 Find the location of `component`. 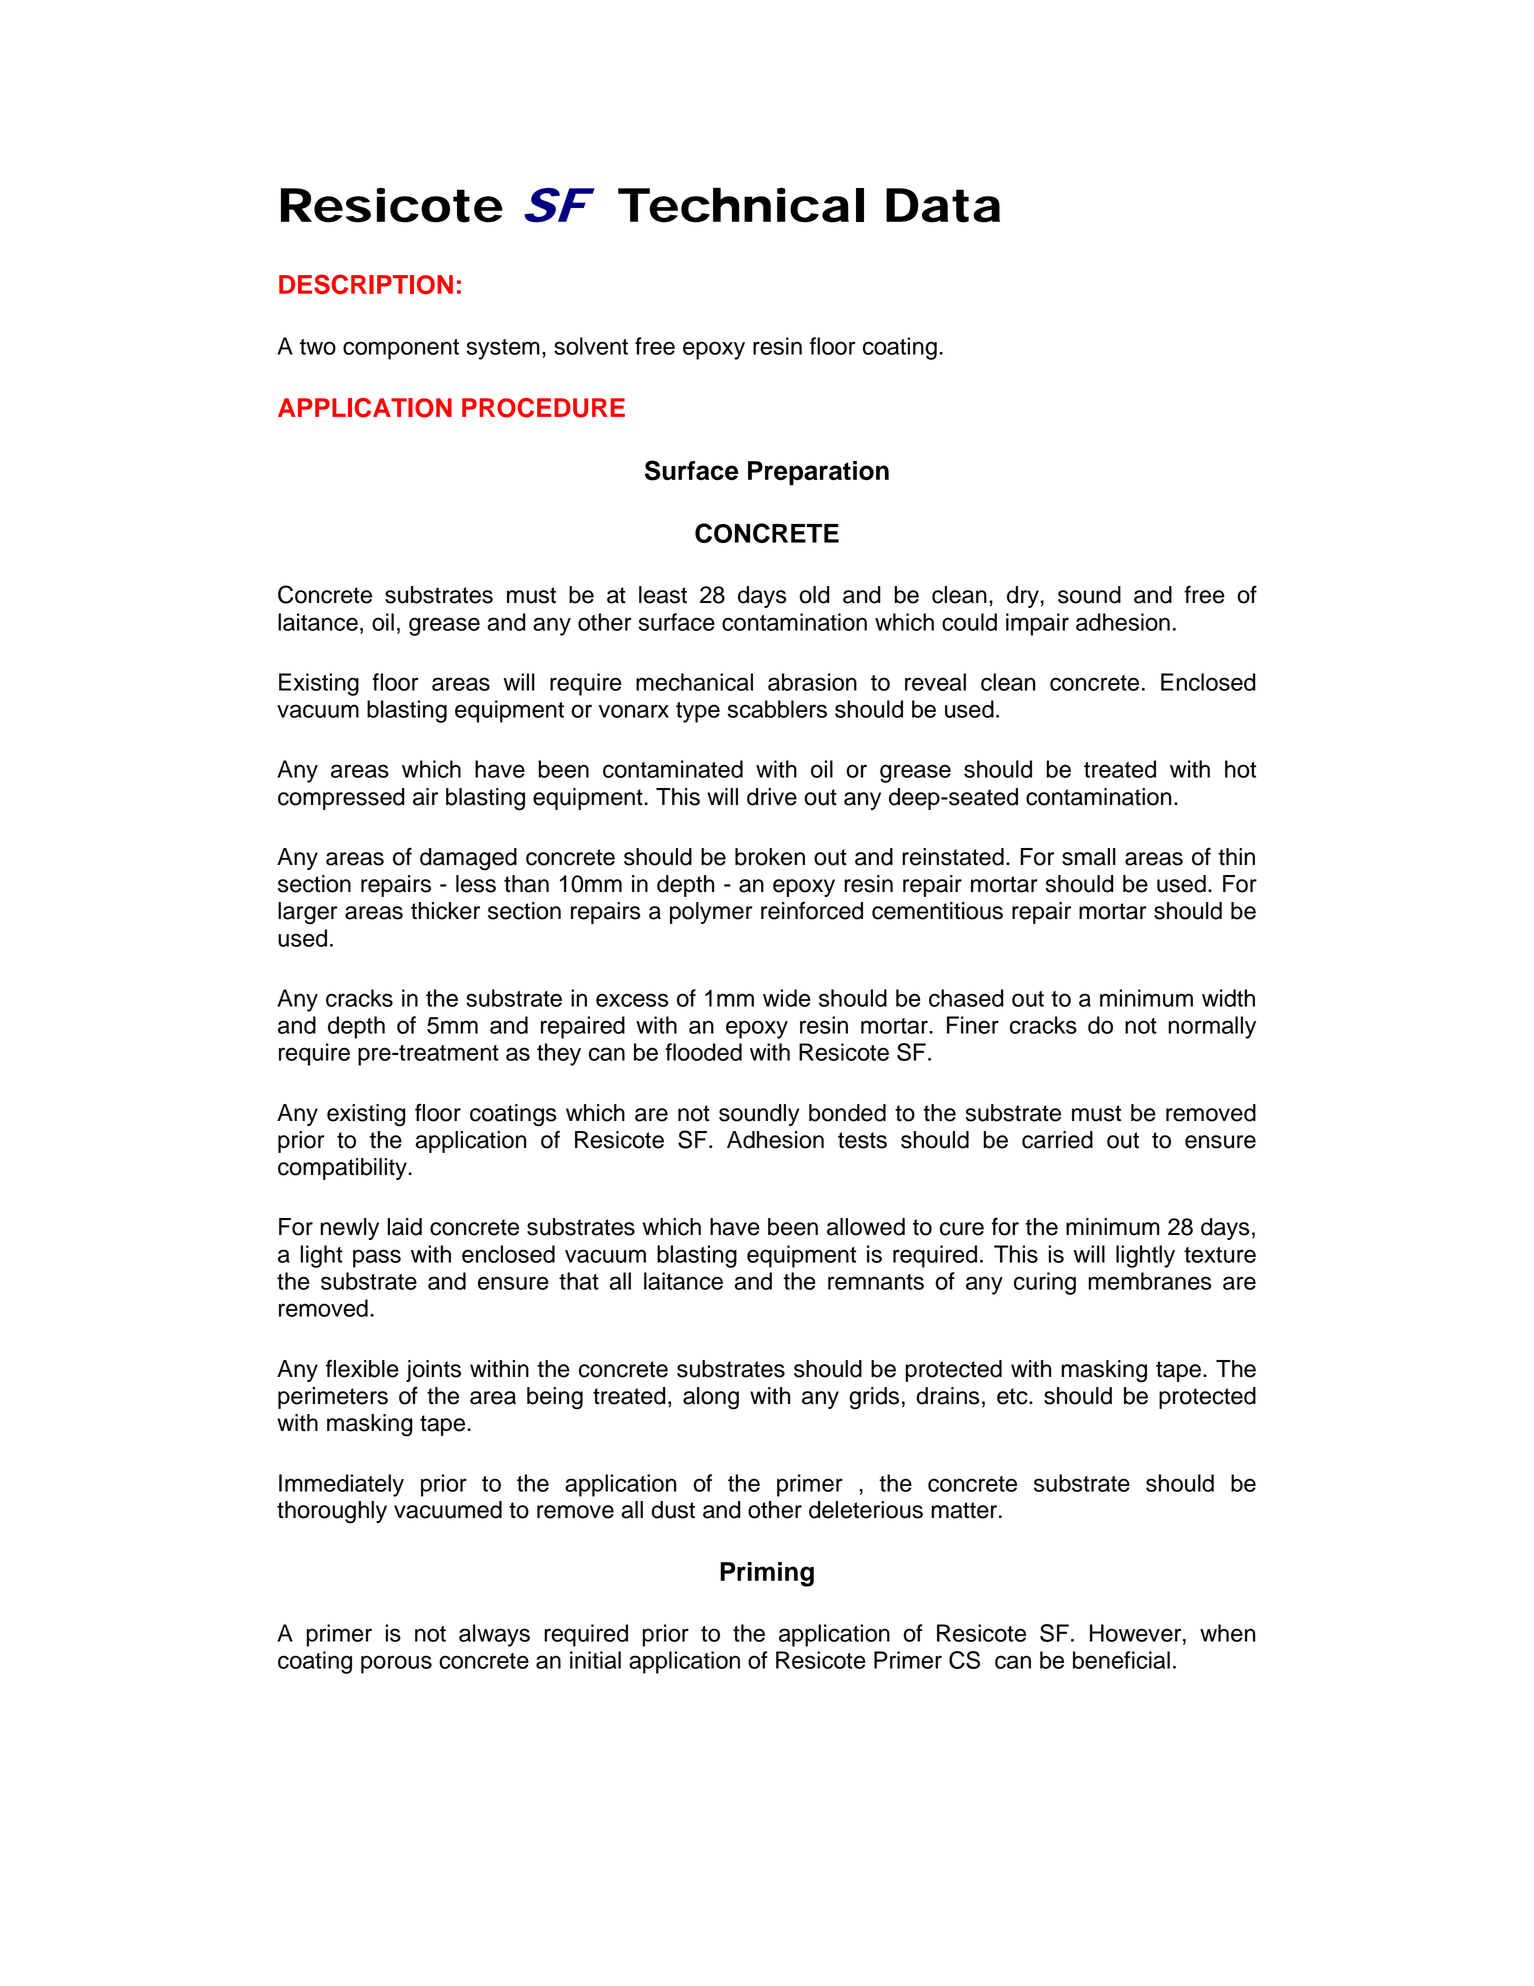

component is located at coordinates (401, 349).
